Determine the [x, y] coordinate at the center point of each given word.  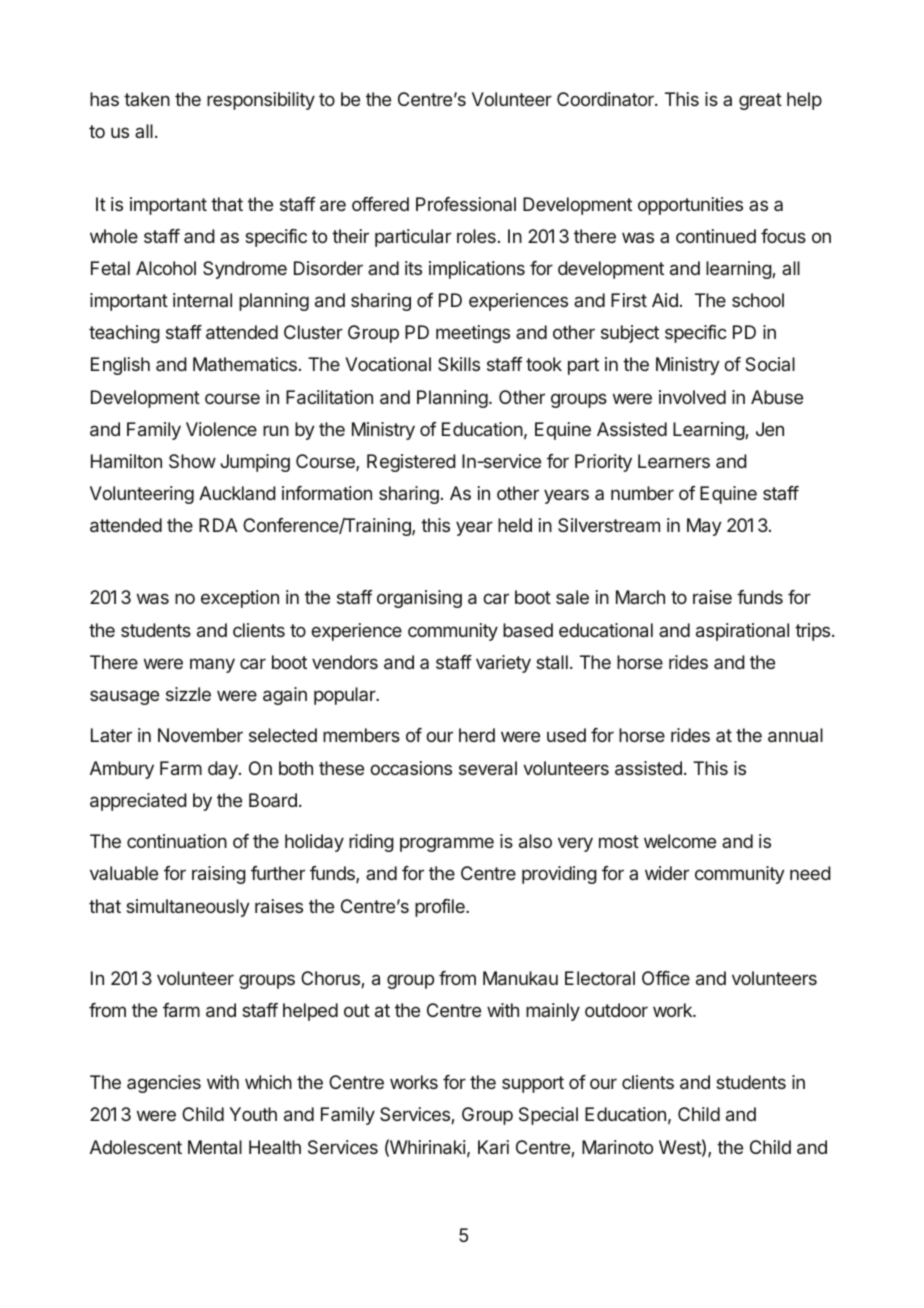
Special [548, 1116]
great [760, 101]
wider [667, 873]
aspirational [742, 632]
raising [219, 875]
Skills [459, 364]
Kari [493, 1147]
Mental [215, 1147]
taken [147, 99]
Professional [466, 204]
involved [692, 397]
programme [447, 844]
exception [240, 599]
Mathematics [245, 364]
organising [419, 599]
